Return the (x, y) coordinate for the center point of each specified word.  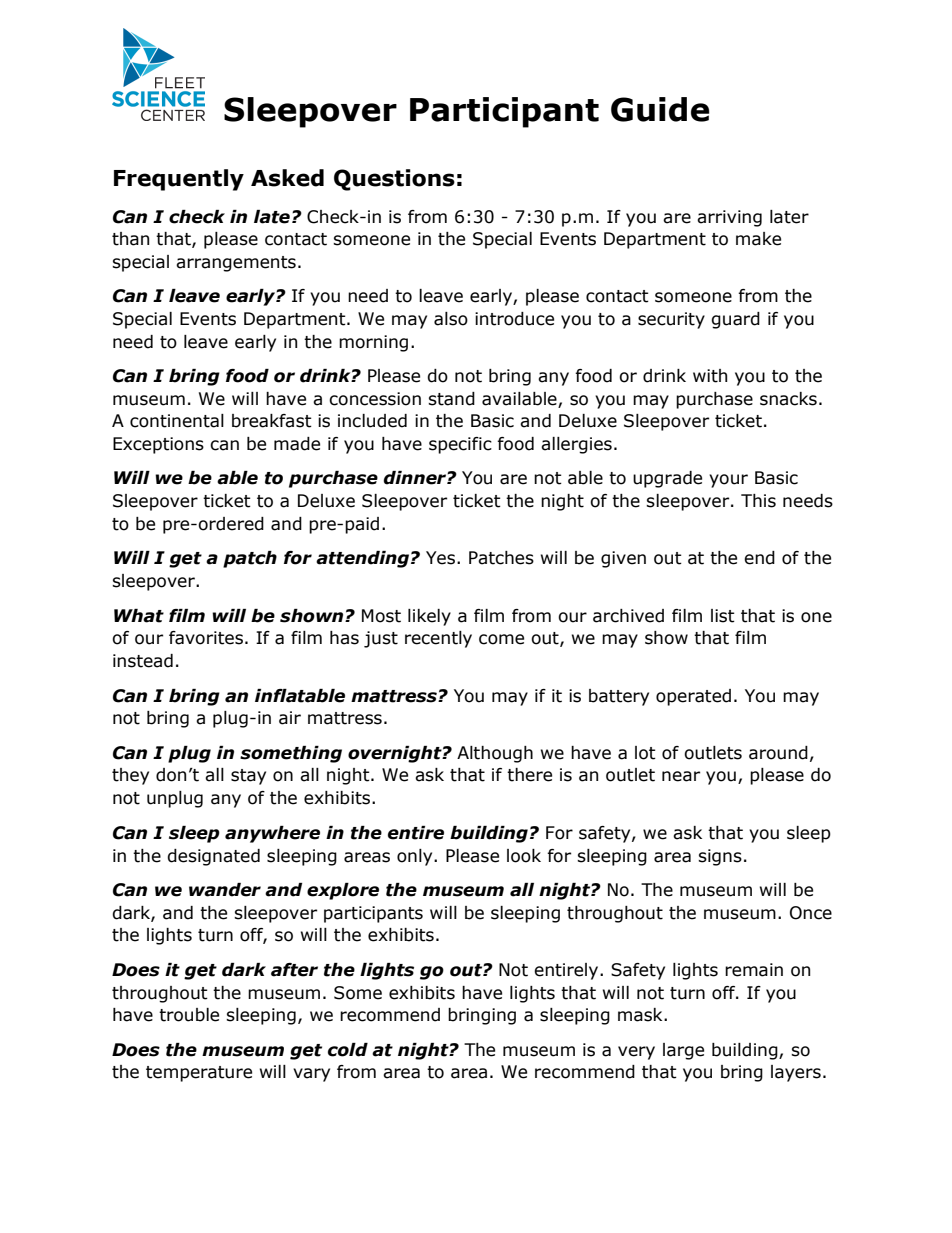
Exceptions (158, 445)
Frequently (179, 180)
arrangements (236, 264)
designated (213, 857)
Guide (660, 109)
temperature (199, 1074)
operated (693, 697)
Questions (394, 180)
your (728, 481)
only (416, 857)
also (451, 319)
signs (720, 857)
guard (735, 320)
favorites (206, 638)
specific (460, 445)
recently (438, 639)
